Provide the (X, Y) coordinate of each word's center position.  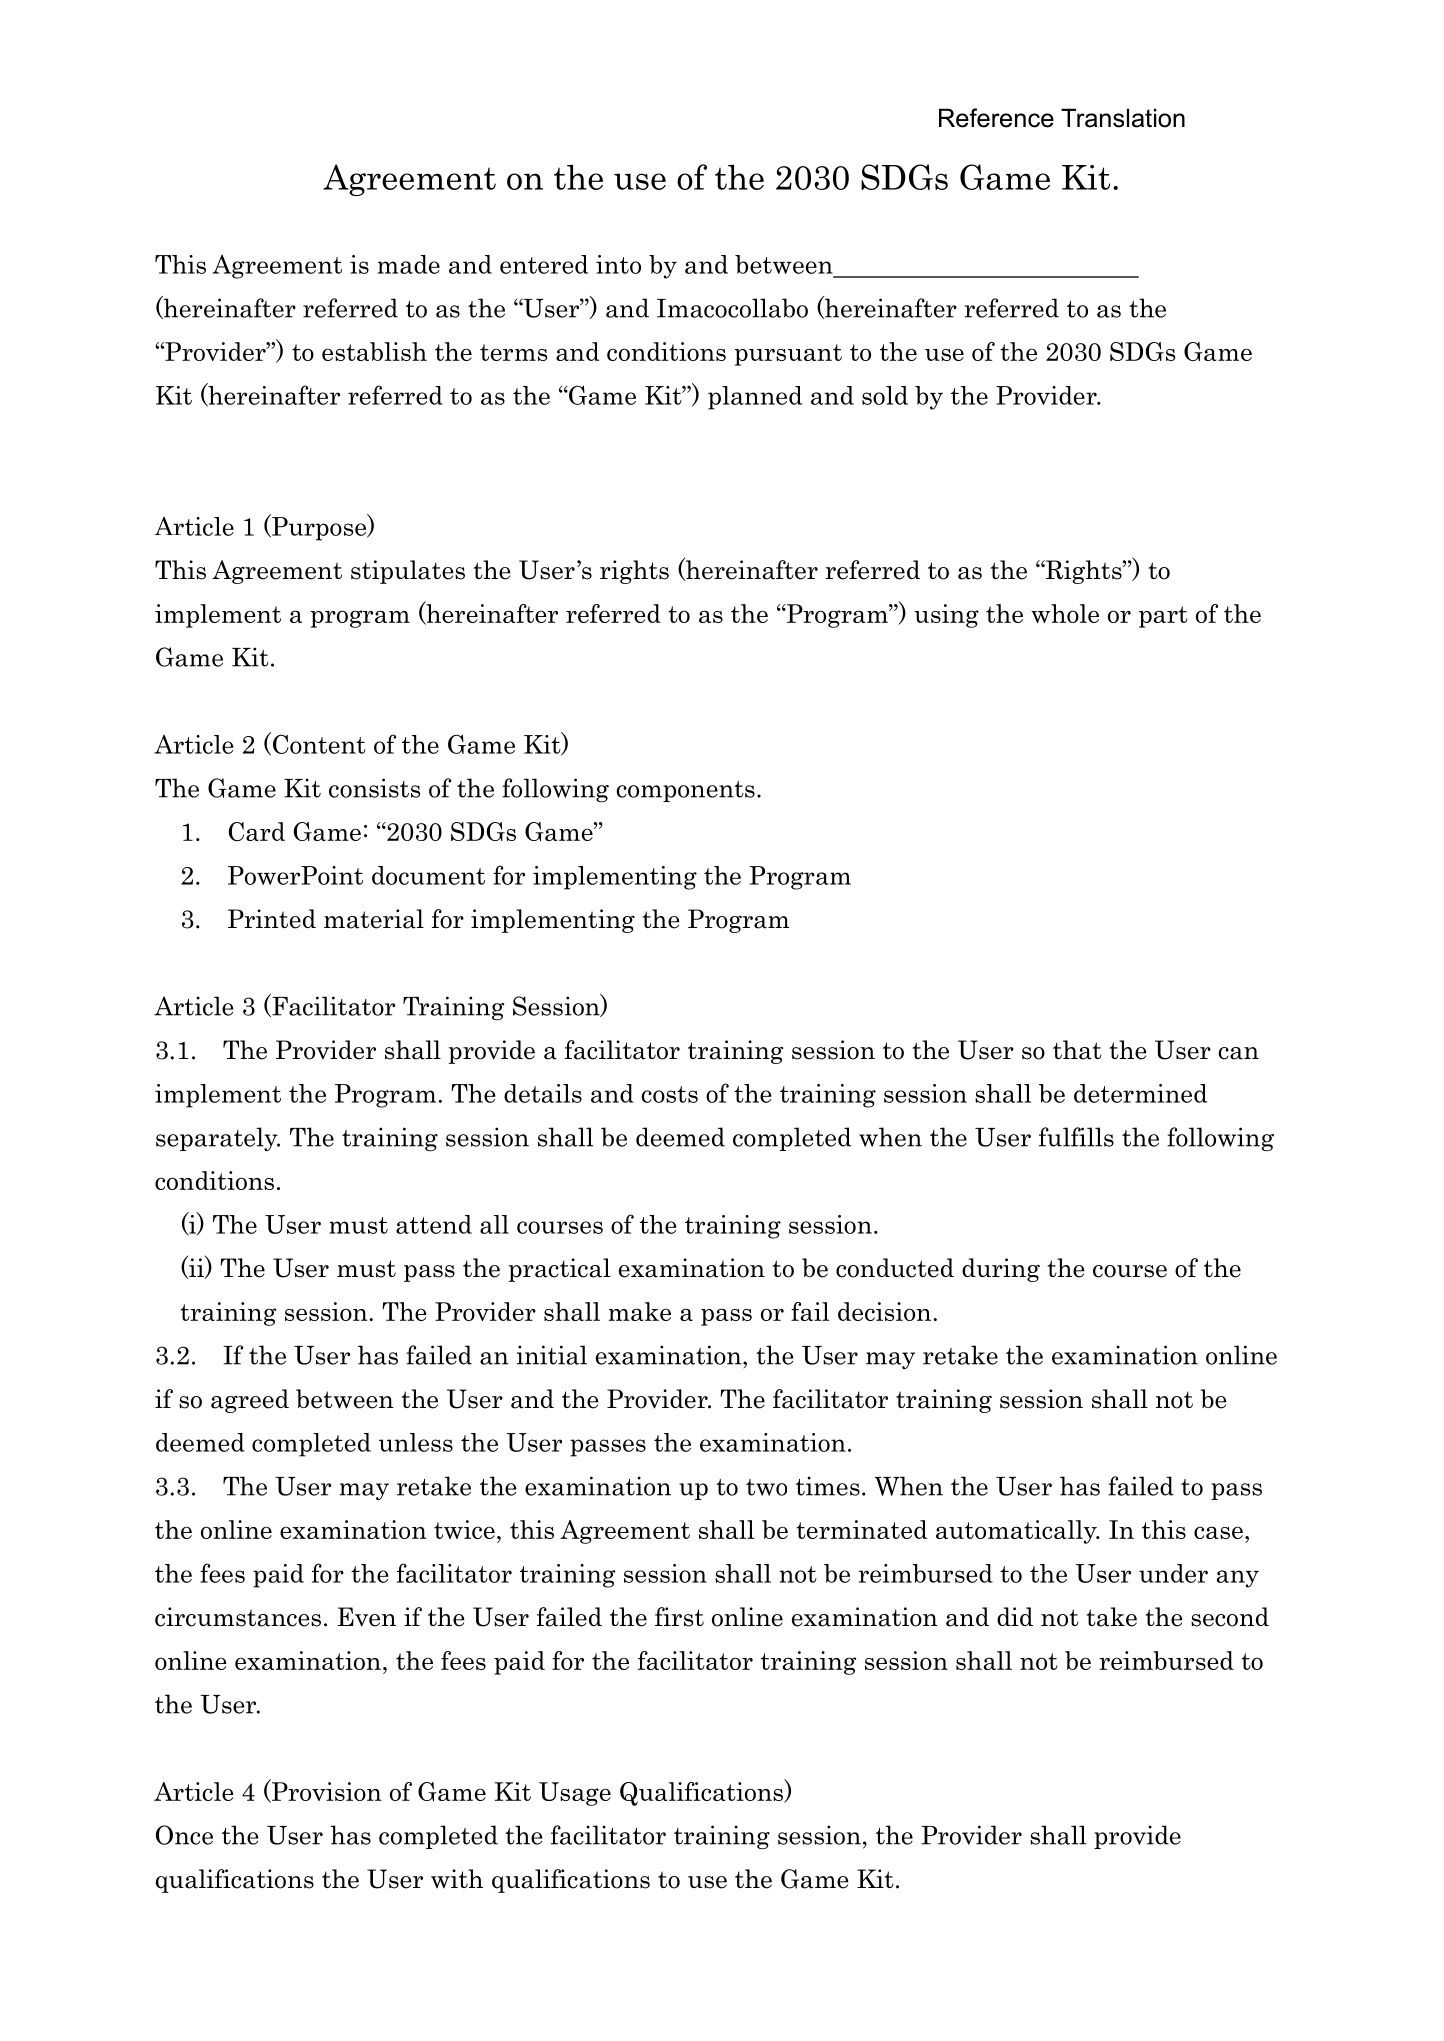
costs (669, 1094)
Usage (575, 1794)
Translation (1123, 118)
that (1077, 1050)
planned (755, 398)
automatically (1017, 1532)
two (766, 1487)
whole (1065, 613)
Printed (272, 919)
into (618, 264)
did (1015, 1616)
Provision (326, 1791)
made (409, 264)
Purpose (319, 528)
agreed (250, 1401)
